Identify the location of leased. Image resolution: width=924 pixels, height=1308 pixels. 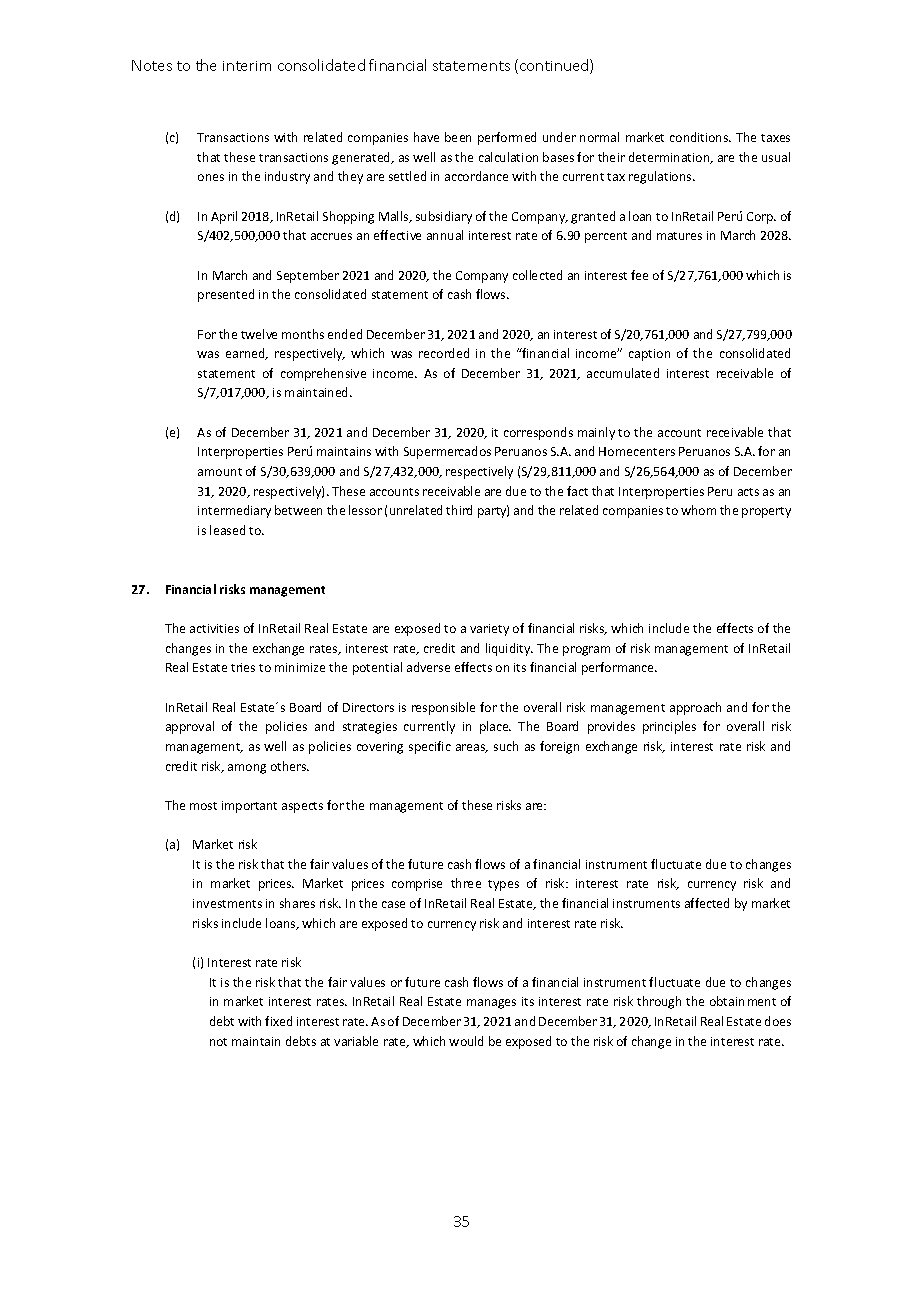
(227, 530).
